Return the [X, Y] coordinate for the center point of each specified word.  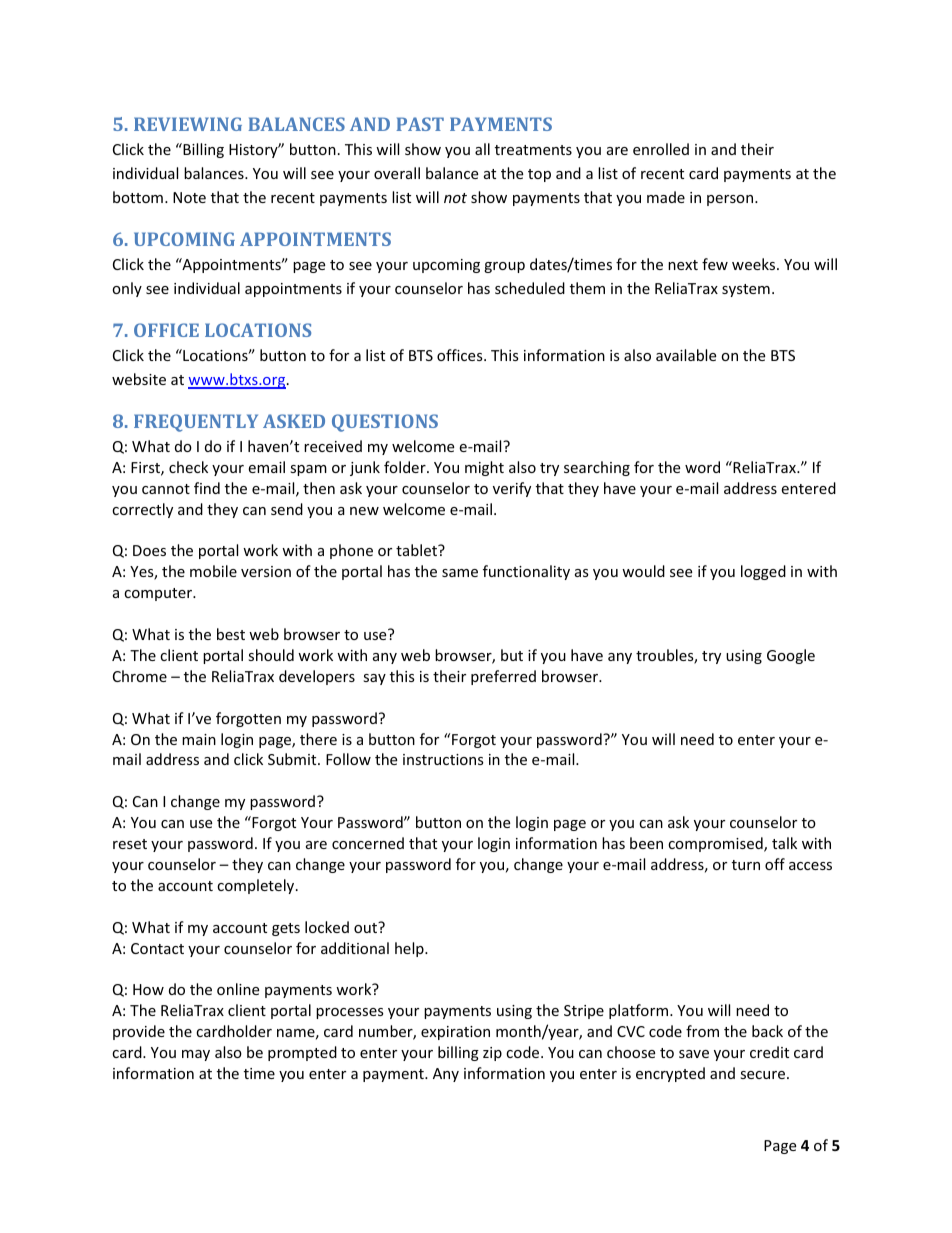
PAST [420, 124]
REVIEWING [188, 124]
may [196, 1055]
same [460, 573]
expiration [455, 1033]
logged [763, 572]
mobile [213, 571]
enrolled [661, 149]
